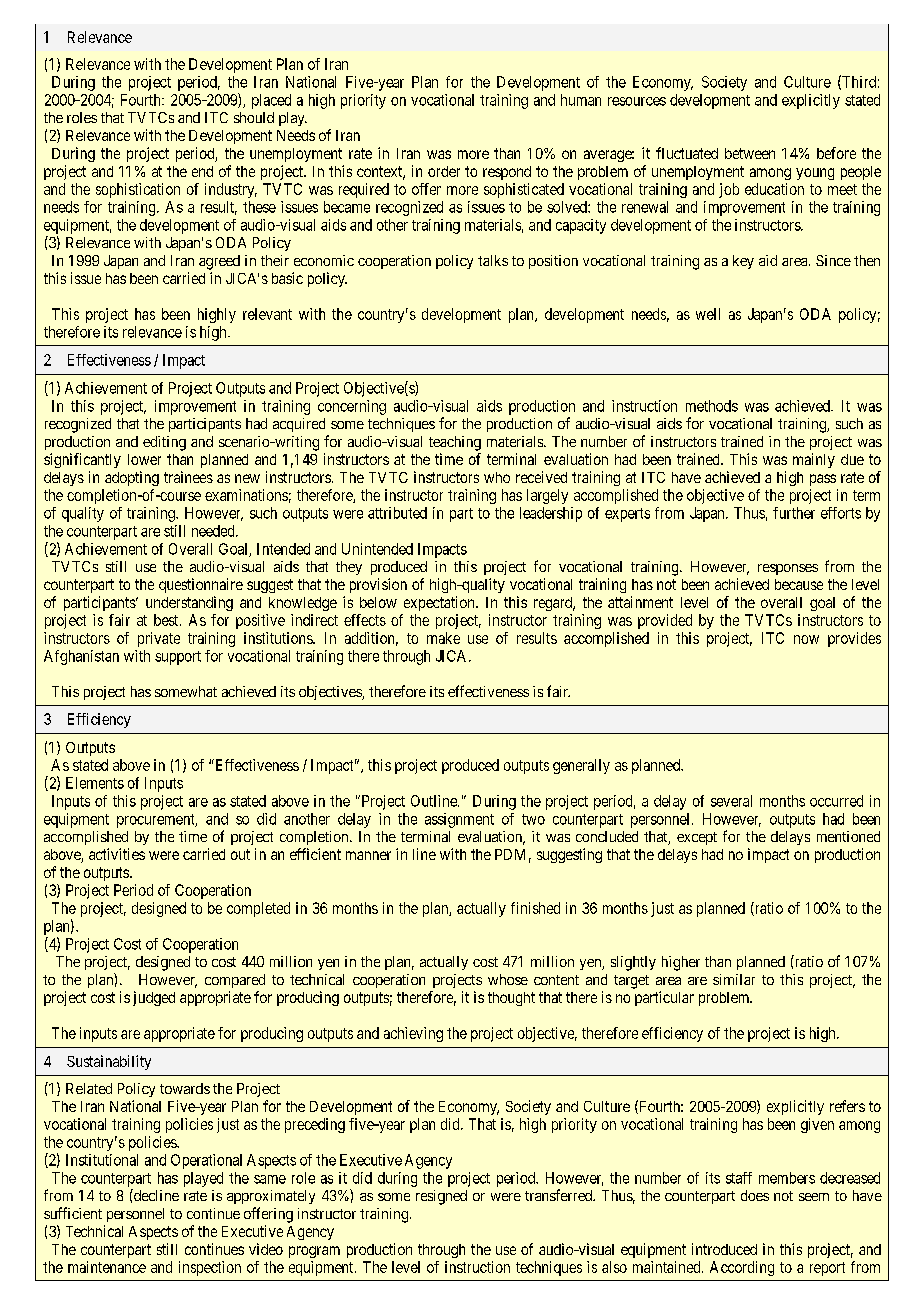 This image has width=924, height=1308. What do you see at coordinates (443, 638) in the image?
I see `make` at bounding box center [443, 638].
